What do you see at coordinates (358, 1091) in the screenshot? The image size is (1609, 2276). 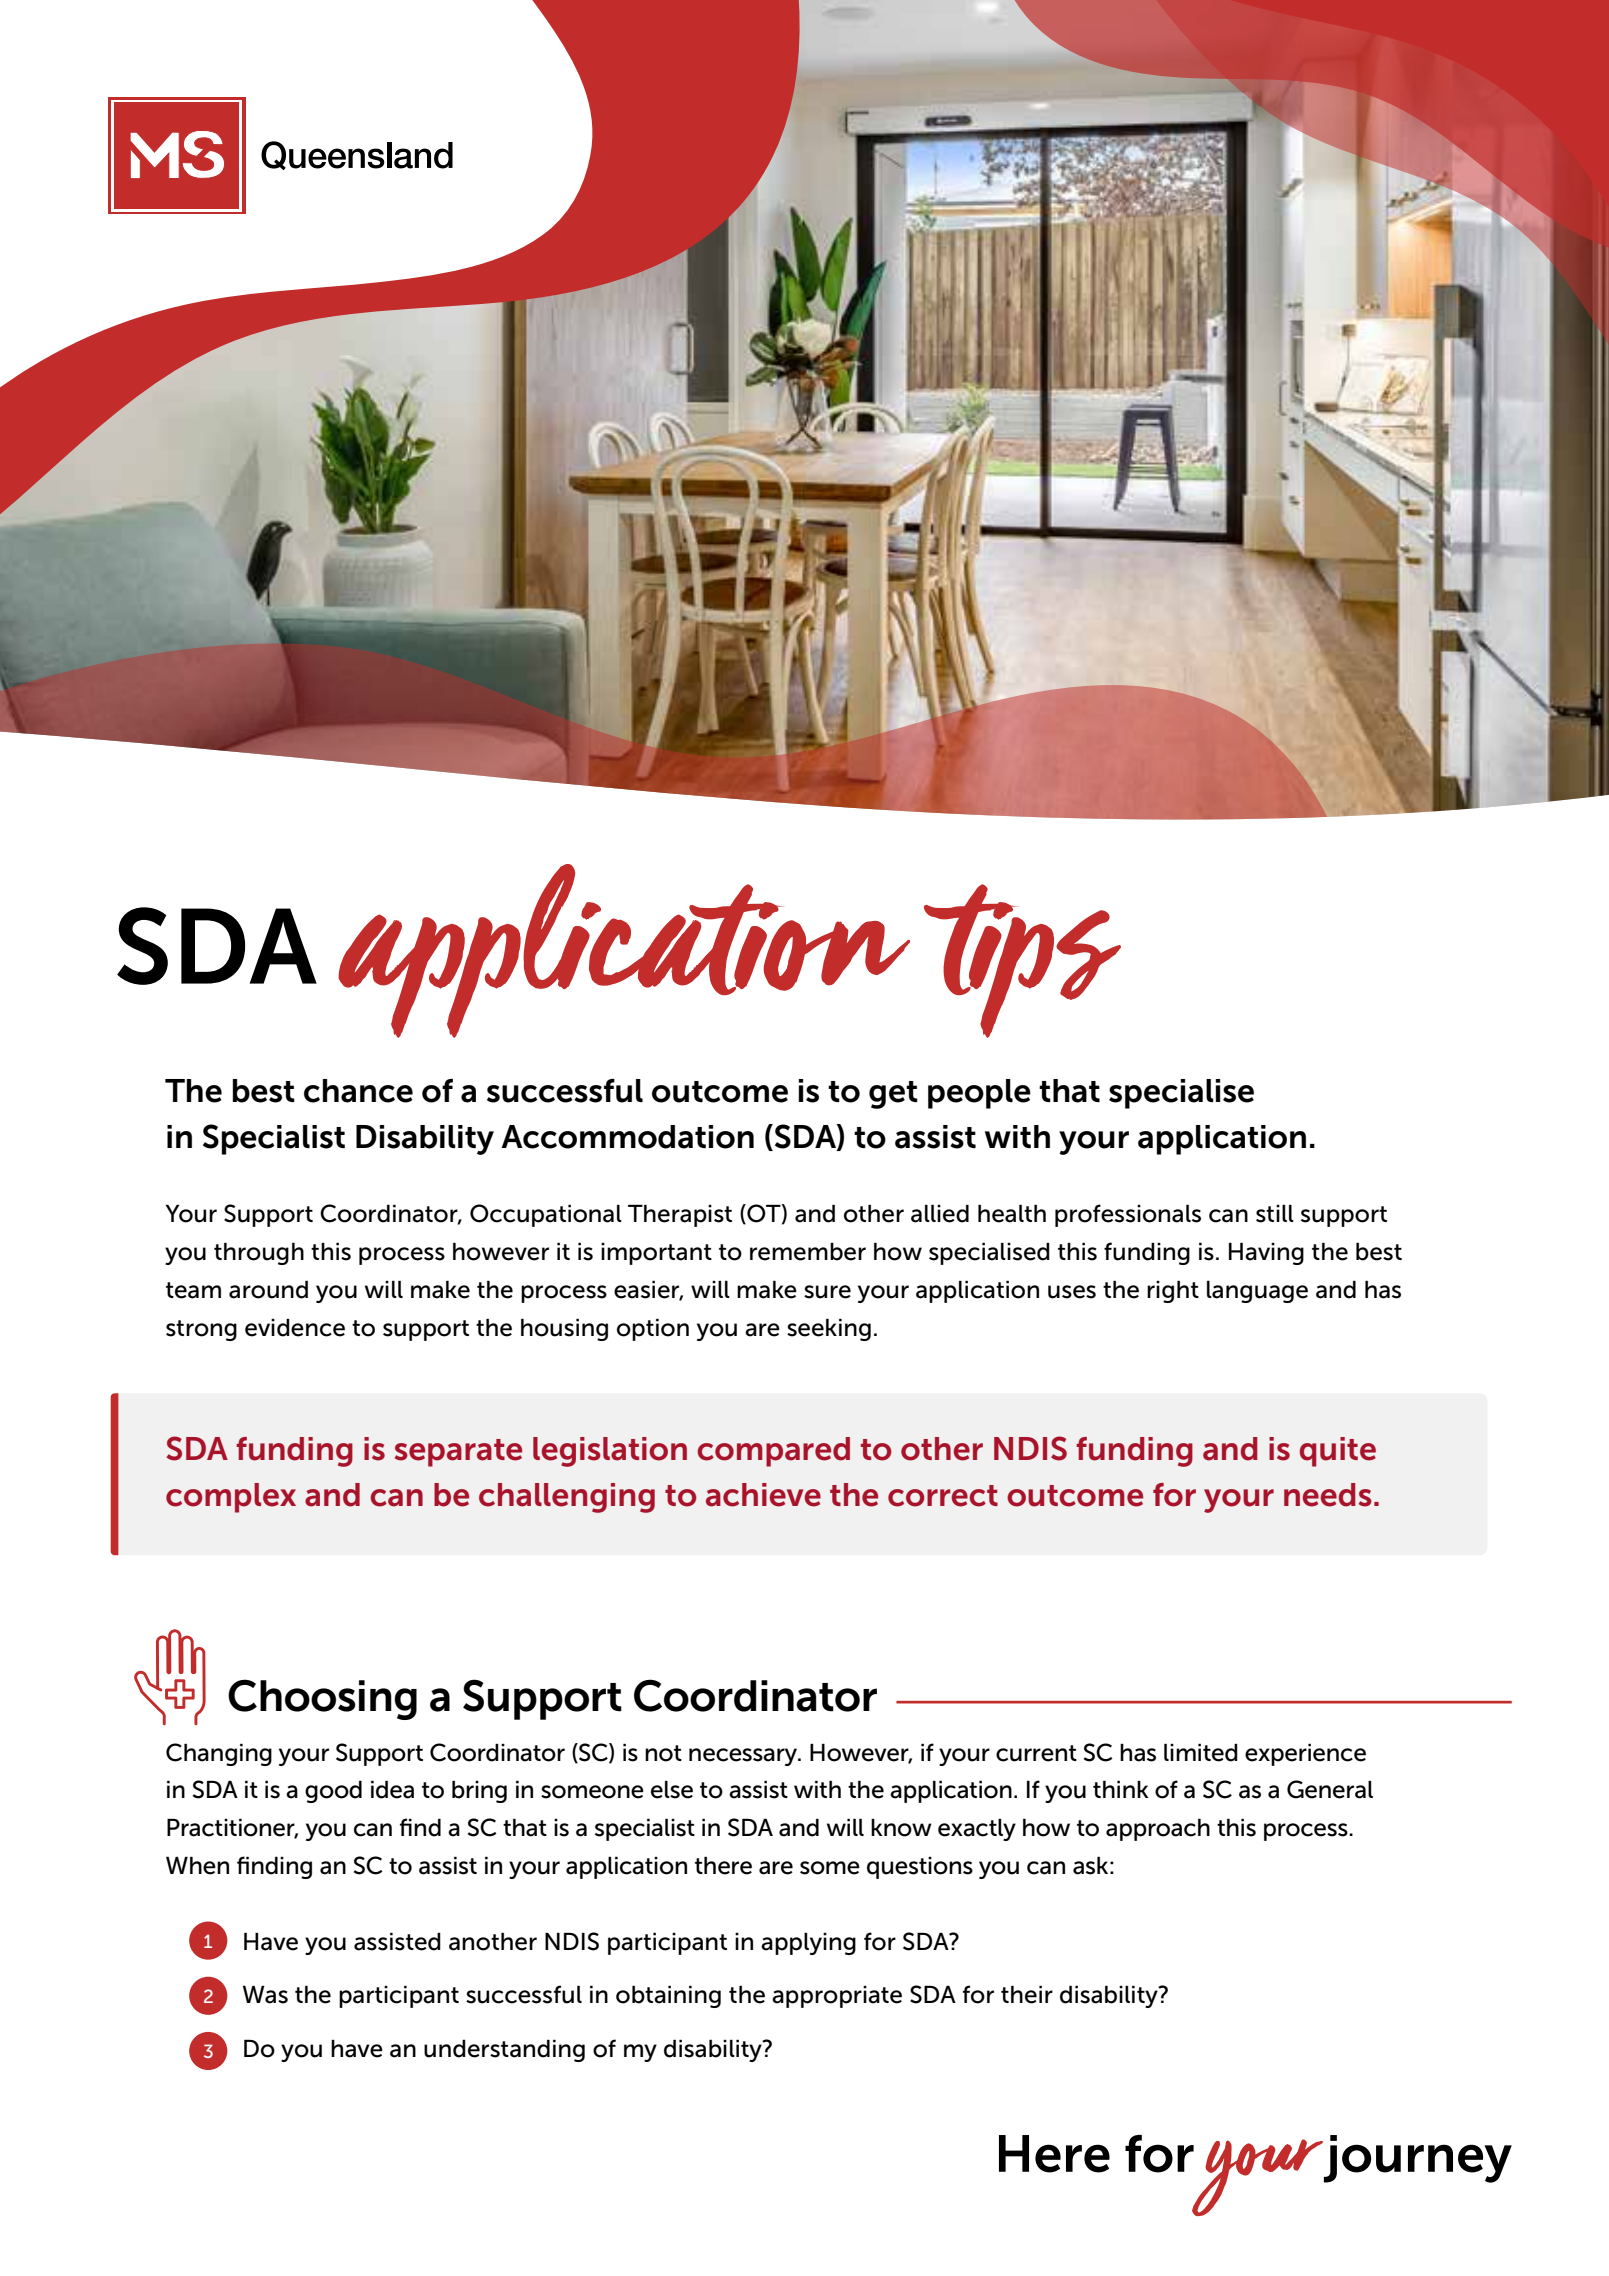 I see `chance` at bounding box center [358, 1091].
